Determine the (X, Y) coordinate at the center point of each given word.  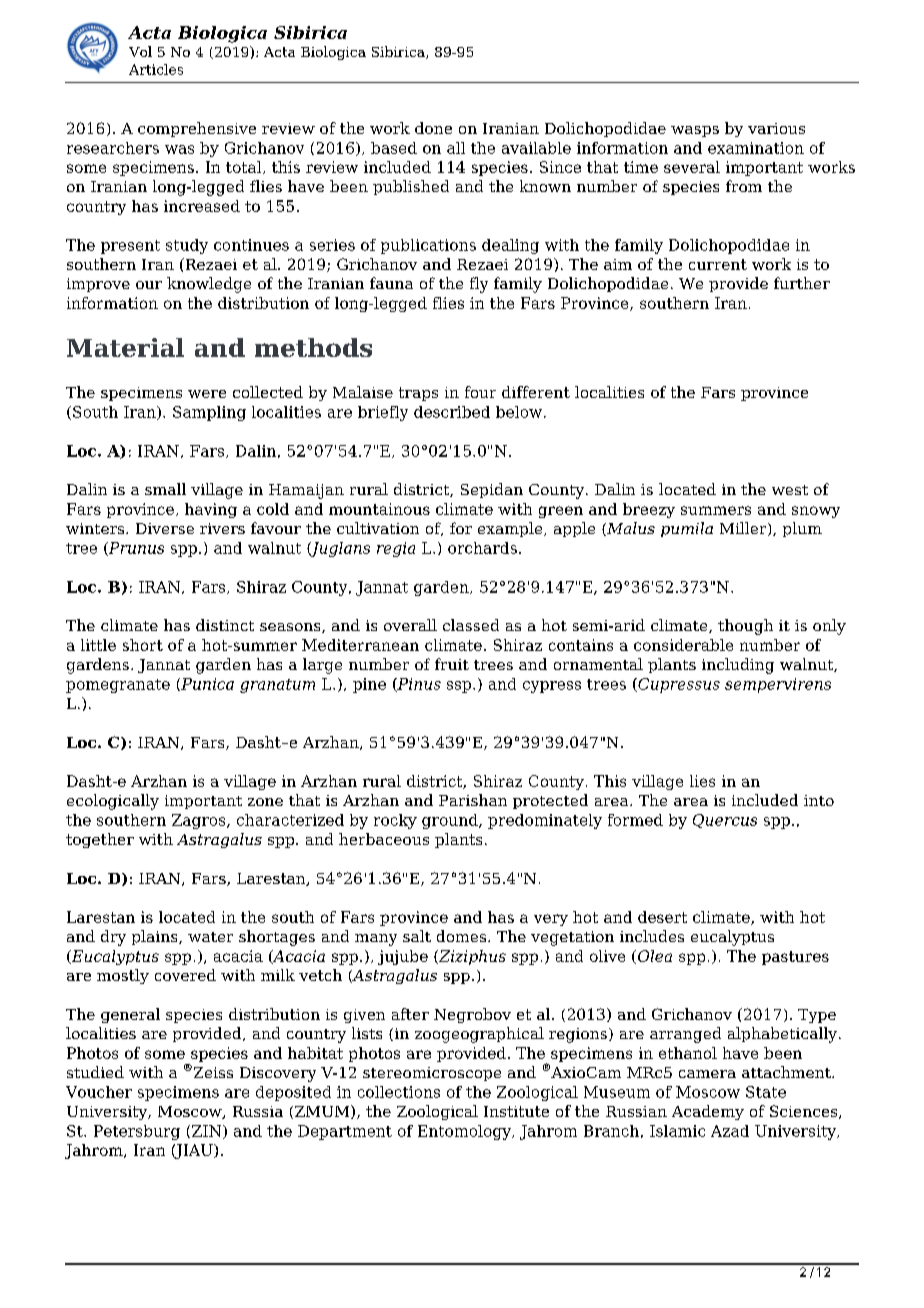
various (776, 128)
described (452, 412)
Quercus (725, 821)
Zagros (200, 821)
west (790, 490)
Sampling (209, 413)
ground (451, 821)
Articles (156, 69)
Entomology (465, 1132)
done (433, 128)
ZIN (208, 1132)
